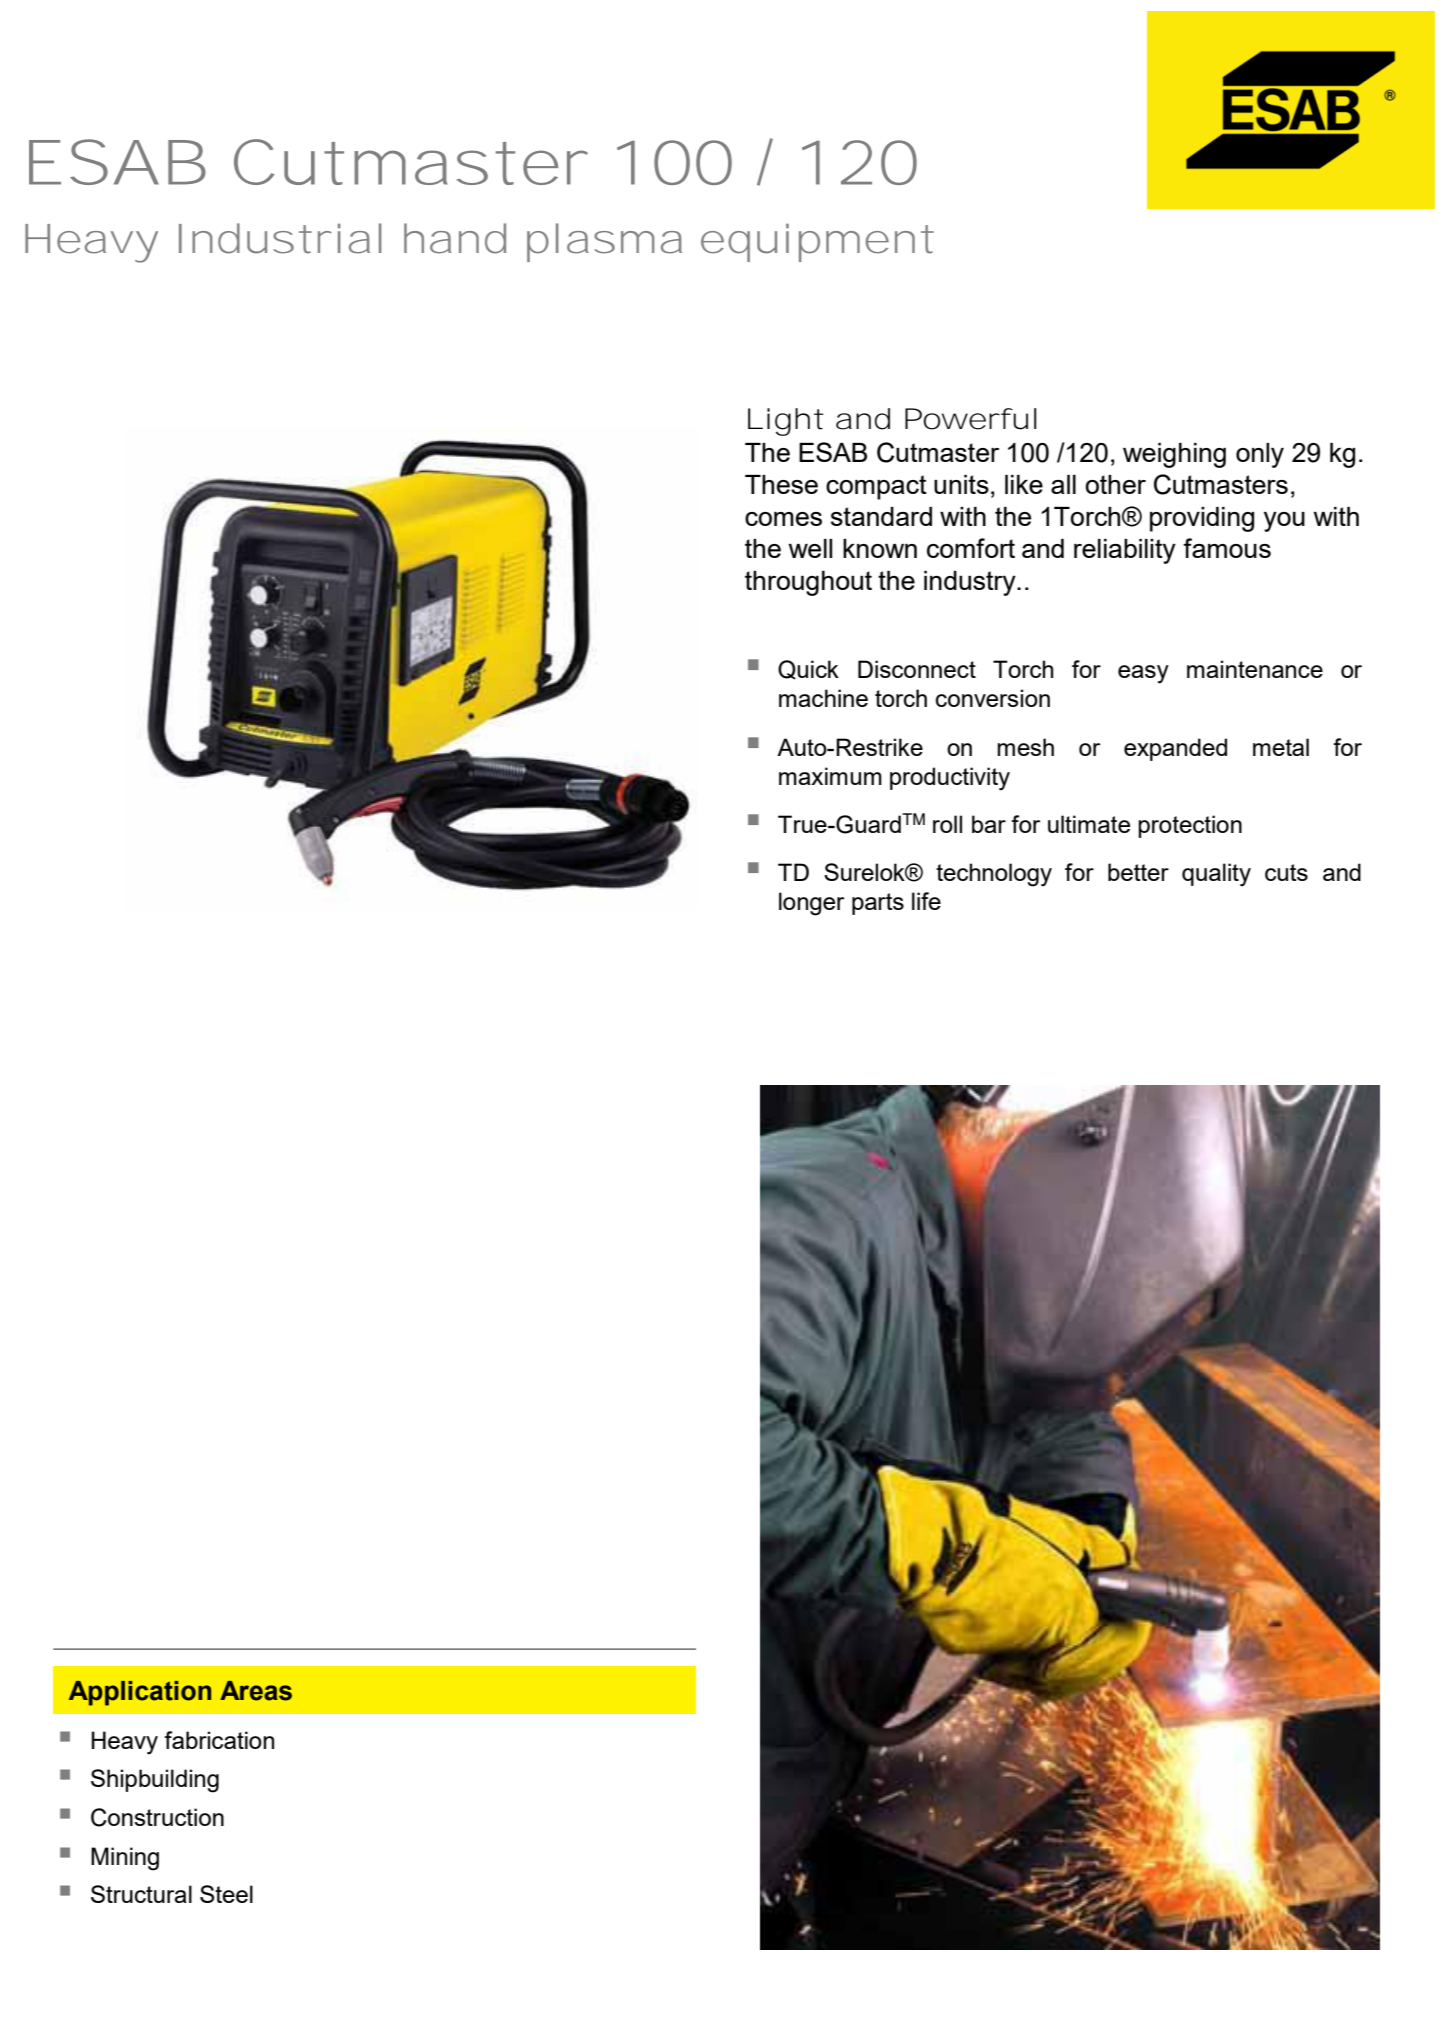 This screenshot has width=1447, height=2026. Describe the element at coordinates (823, 698) in the screenshot. I see `machine` at that location.
